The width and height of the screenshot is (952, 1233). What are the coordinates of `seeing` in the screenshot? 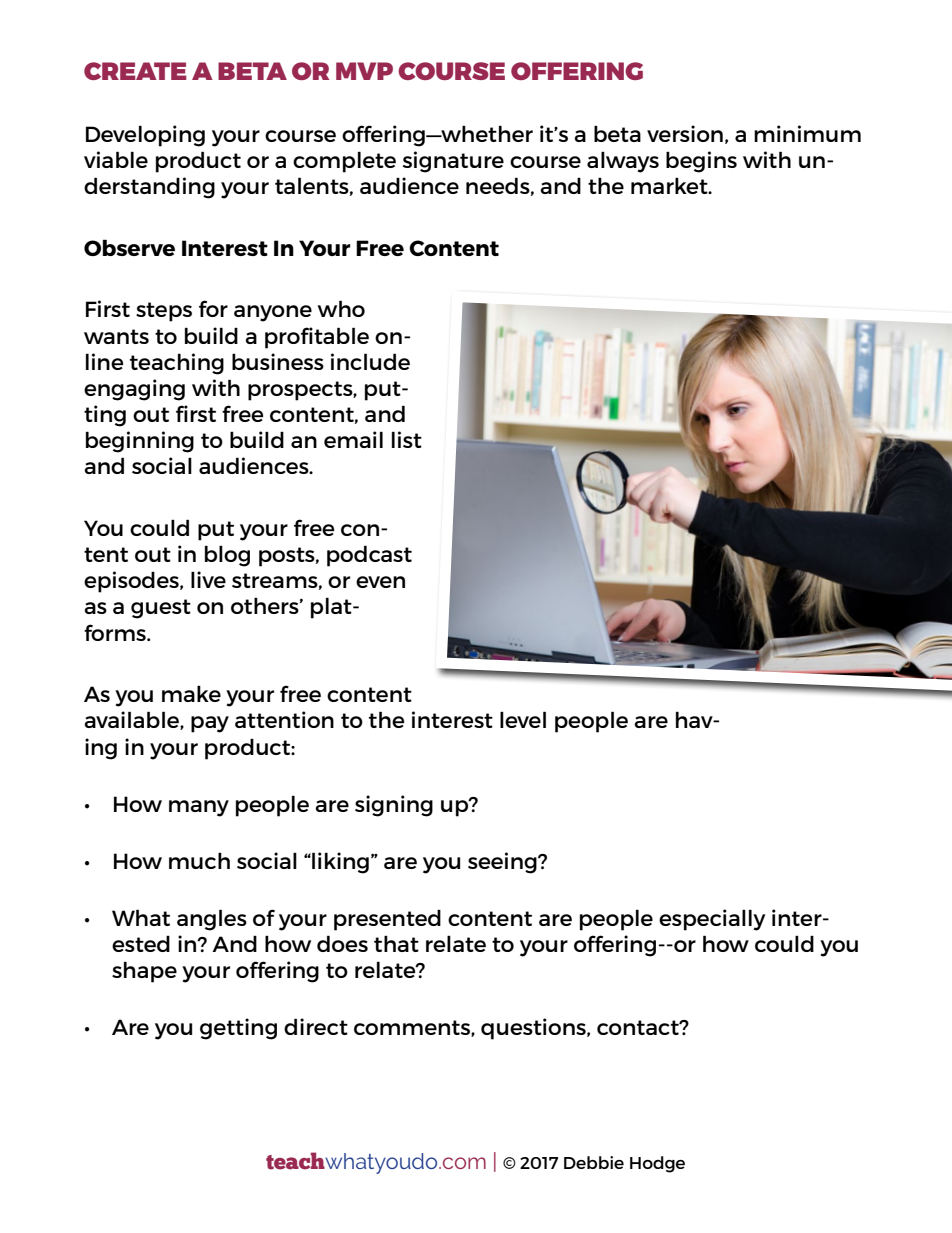 It's located at (503, 863).
